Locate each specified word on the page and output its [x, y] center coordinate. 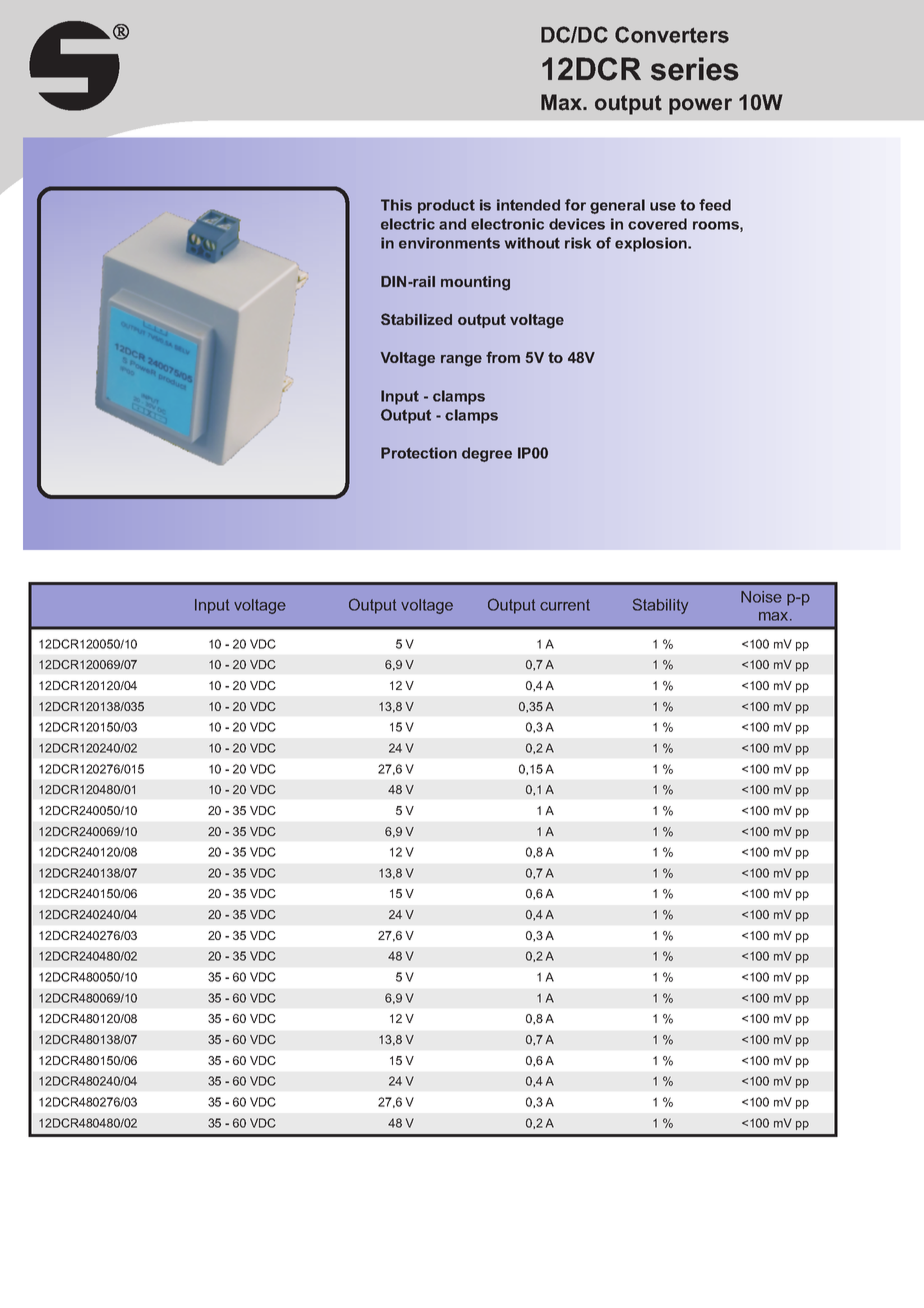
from [503, 357]
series [695, 69]
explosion [652, 244]
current [565, 605]
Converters [672, 34]
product [446, 206]
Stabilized [416, 319]
